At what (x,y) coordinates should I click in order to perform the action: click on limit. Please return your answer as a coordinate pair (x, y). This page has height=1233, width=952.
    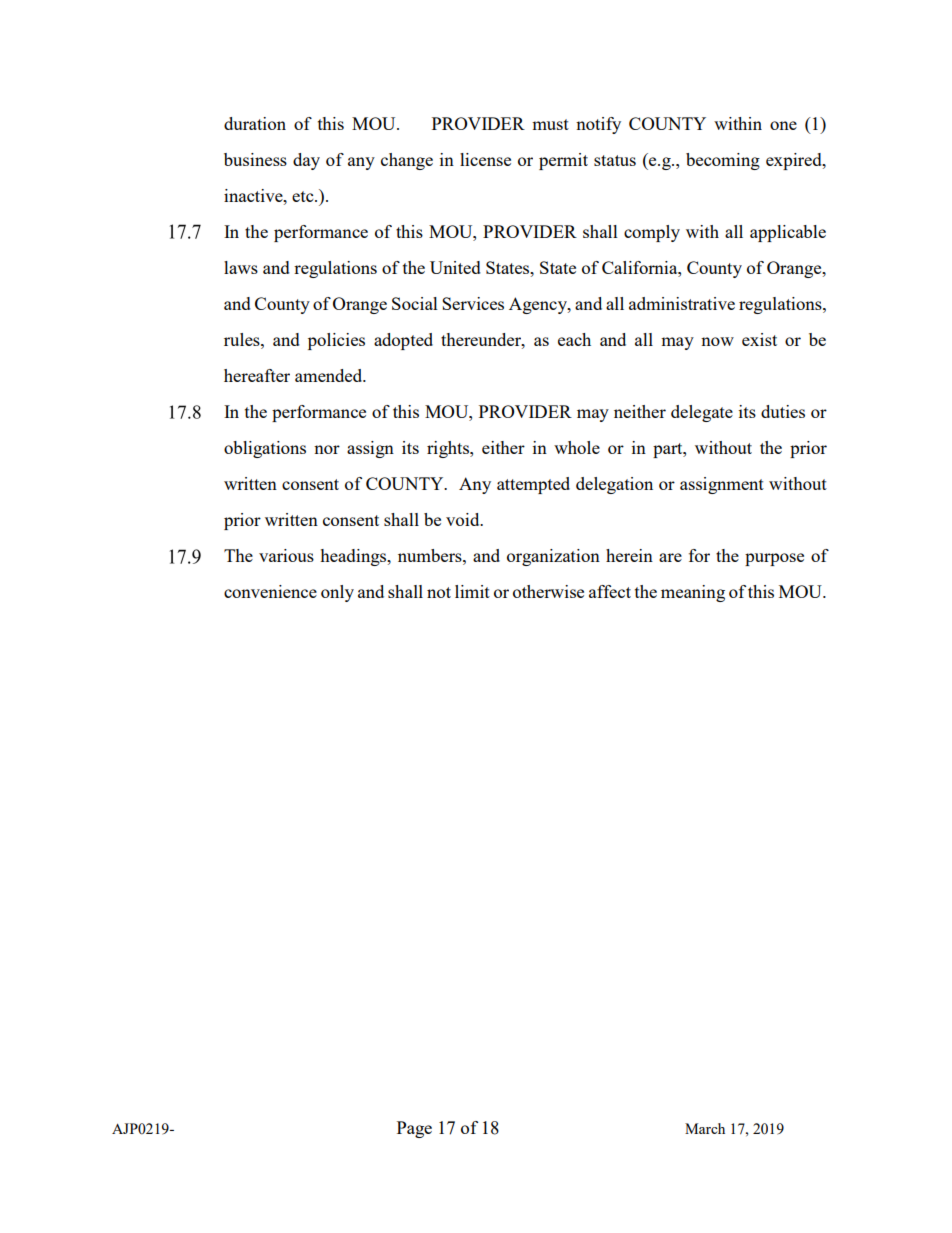
    Looking at the image, I should click on (472, 591).
